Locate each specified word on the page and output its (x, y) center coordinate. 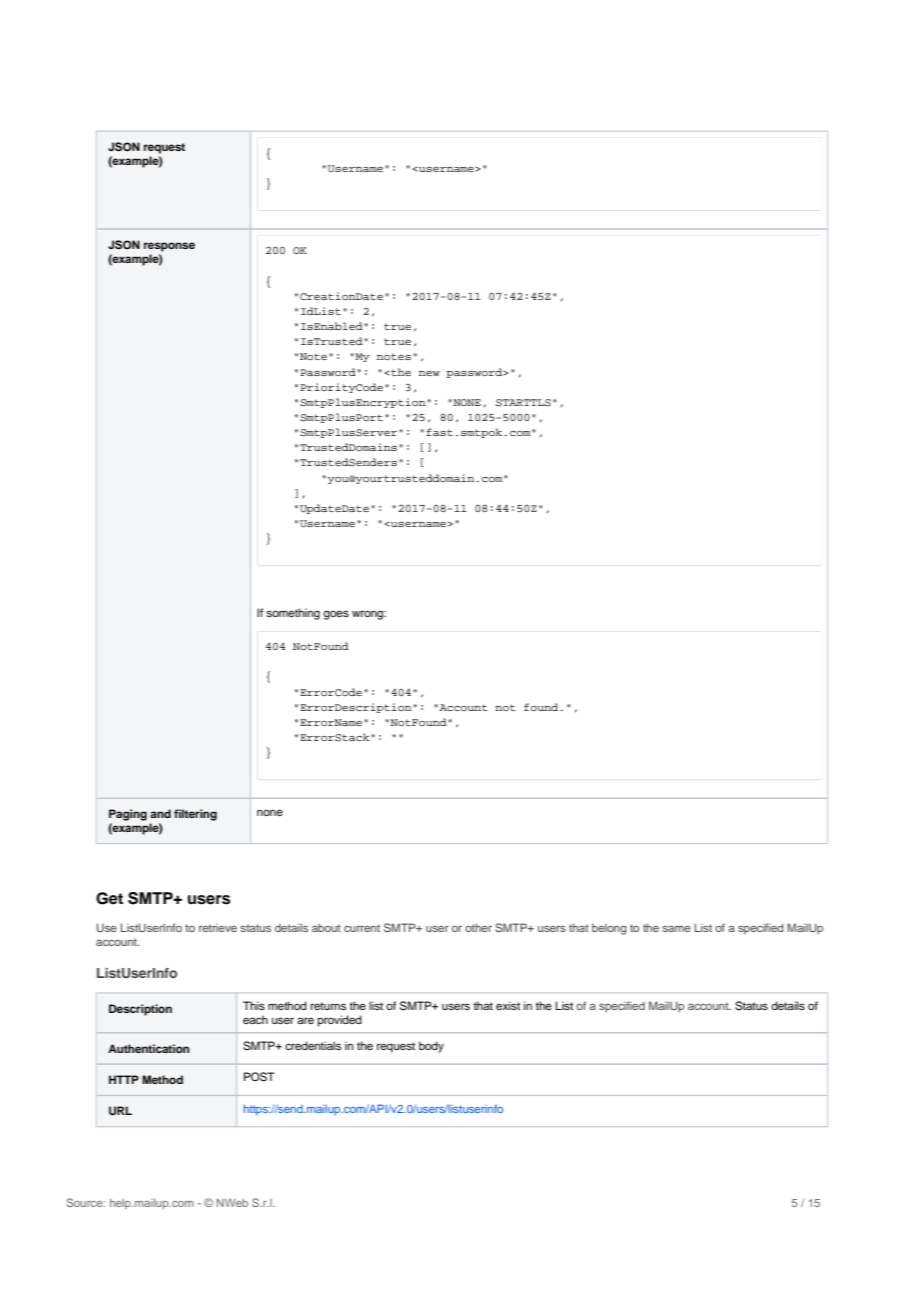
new (429, 373)
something (293, 614)
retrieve (218, 928)
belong (609, 929)
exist (508, 1005)
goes (336, 615)
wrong (369, 615)
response (169, 247)
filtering (195, 815)
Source (86, 1202)
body (431, 1047)
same (677, 928)
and (160, 813)
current (362, 928)
